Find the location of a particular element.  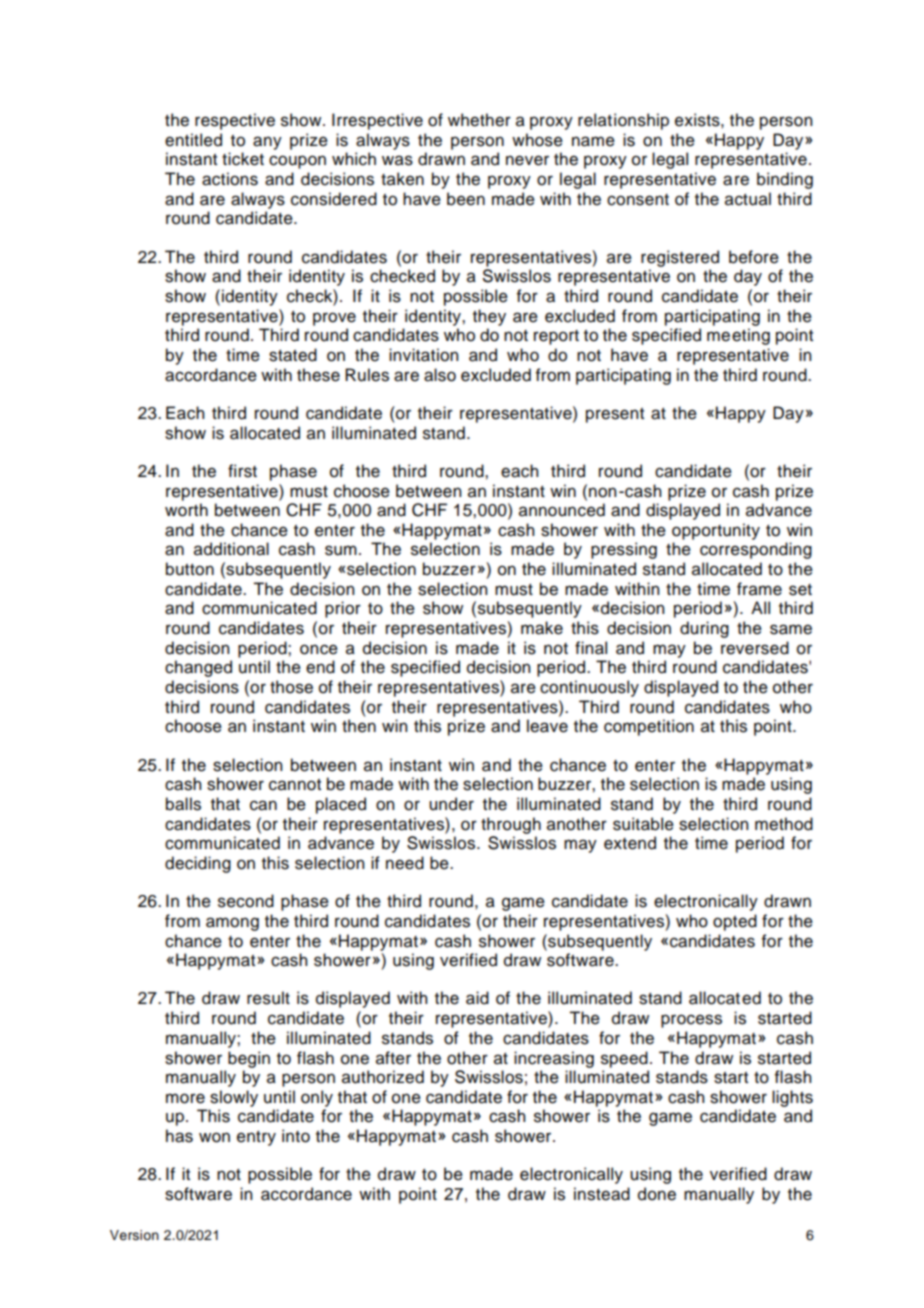

won is located at coordinates (214, 1137).
